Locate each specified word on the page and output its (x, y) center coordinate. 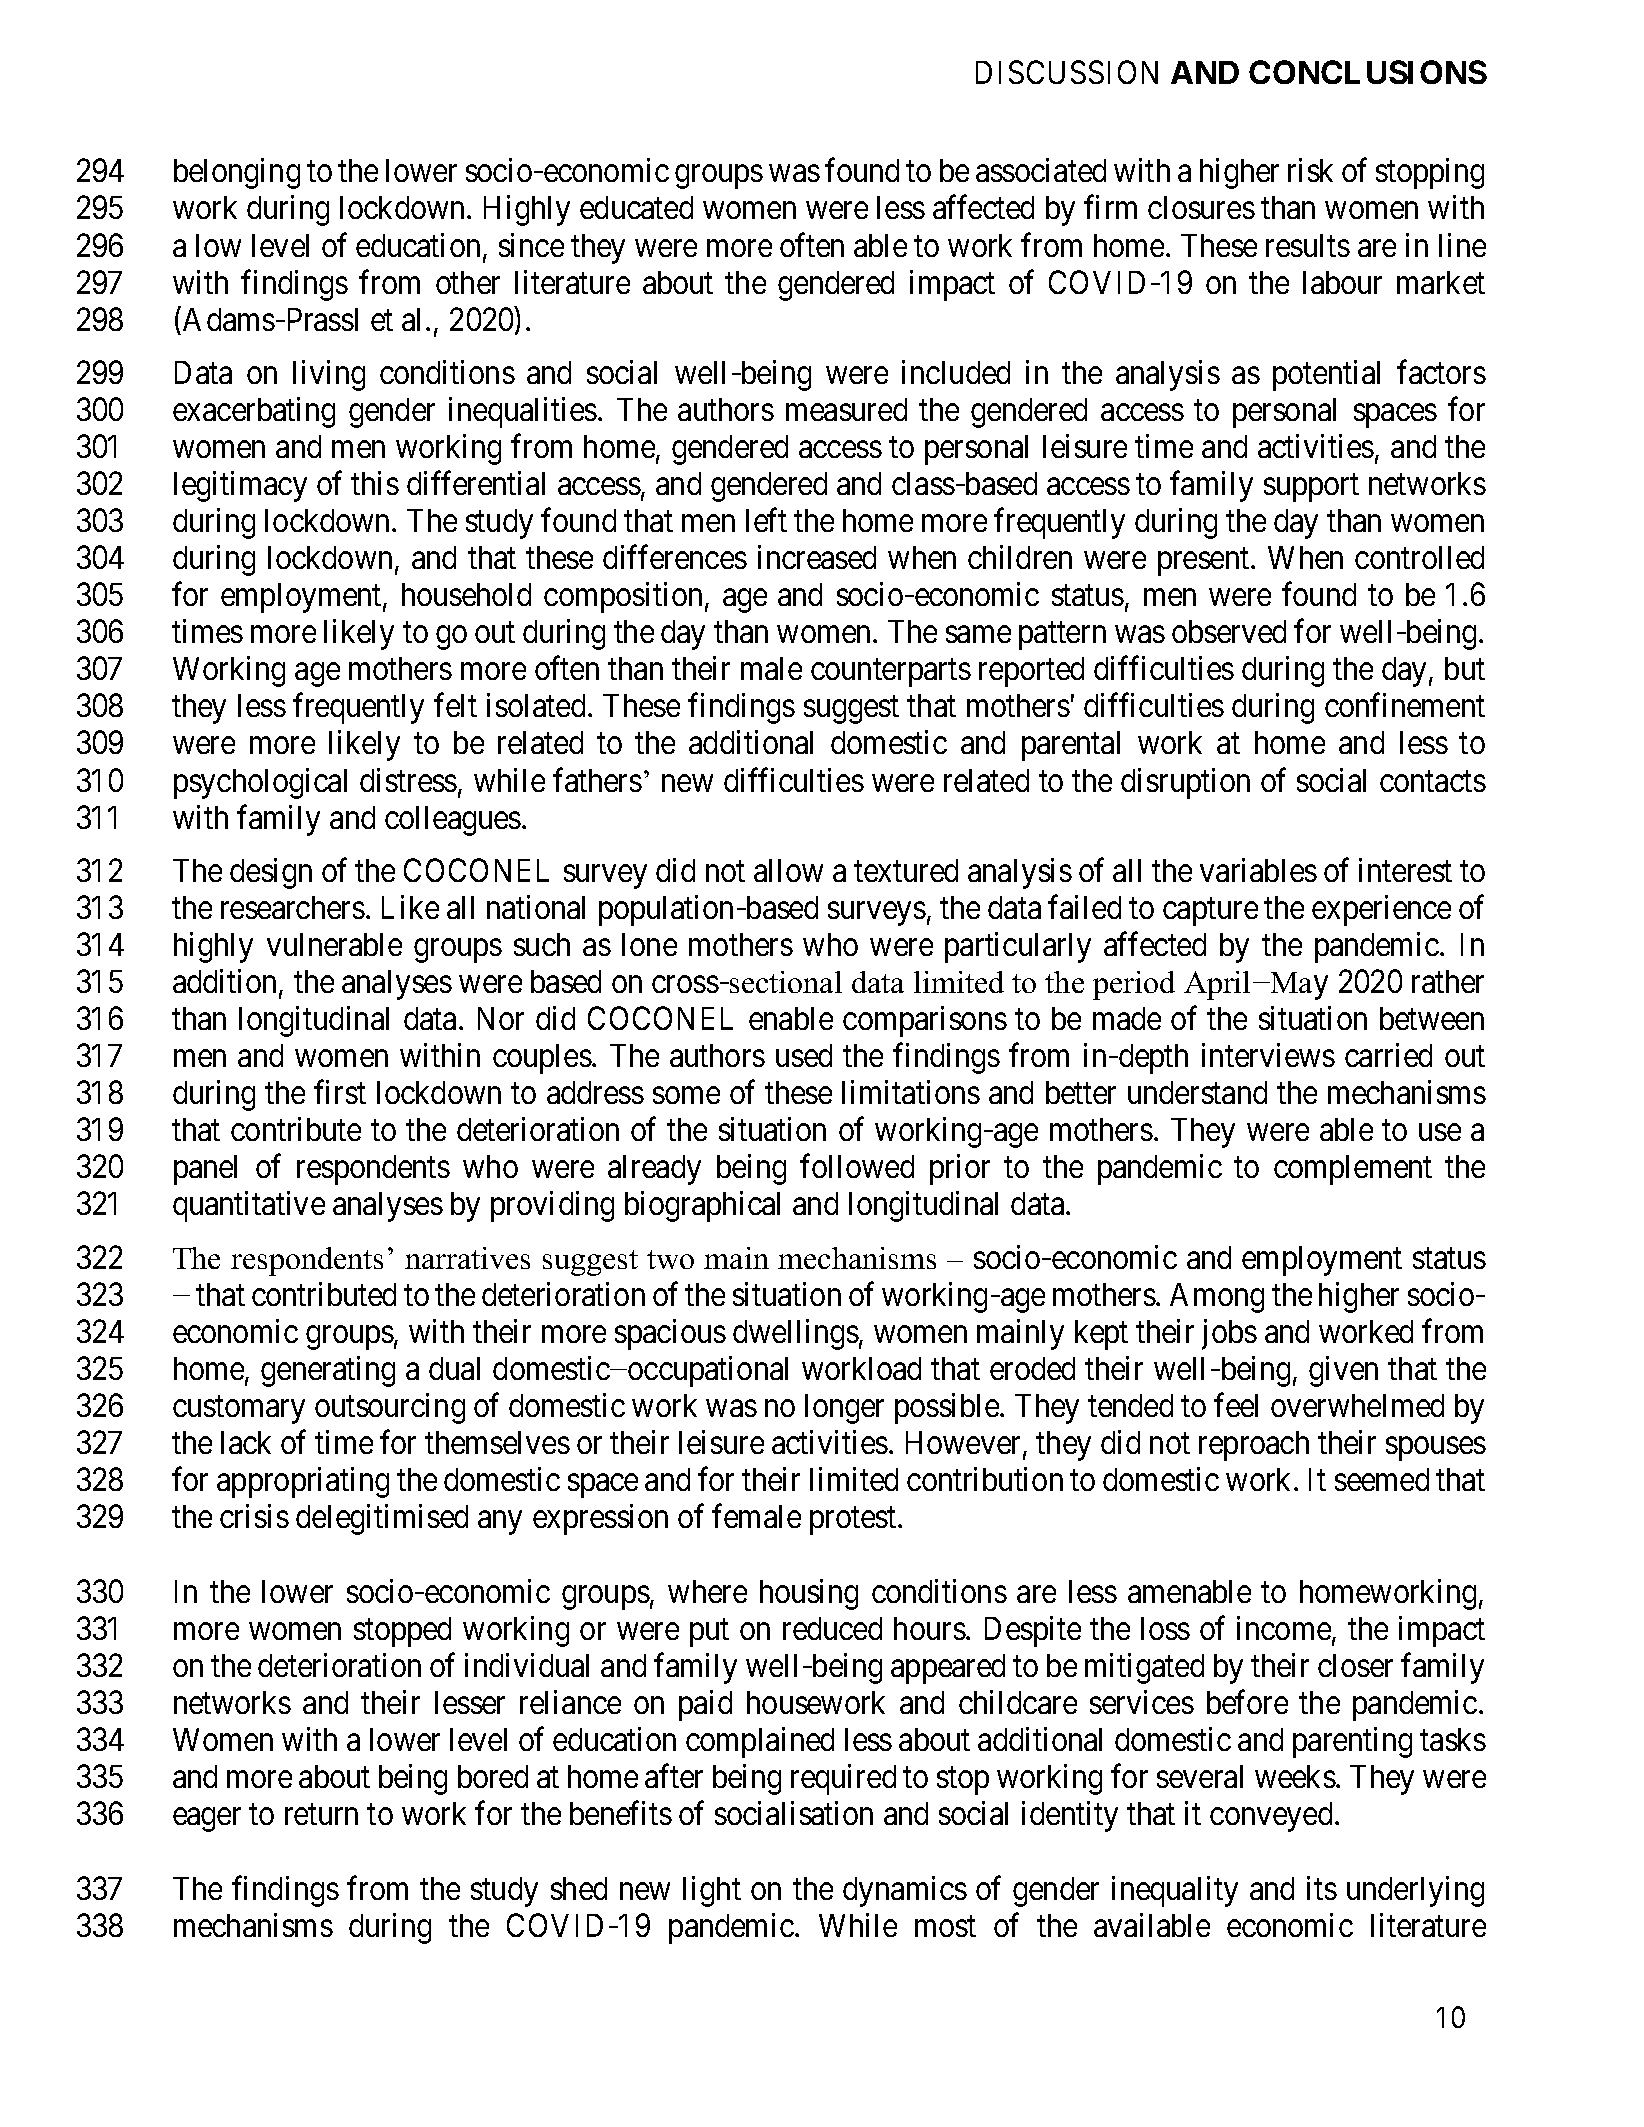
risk (1310, 170)
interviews (1268, 1055)
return (321, 1814)
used (804, 1055)
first (340, 1092)
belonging (237, 173)
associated (1041, 170)
